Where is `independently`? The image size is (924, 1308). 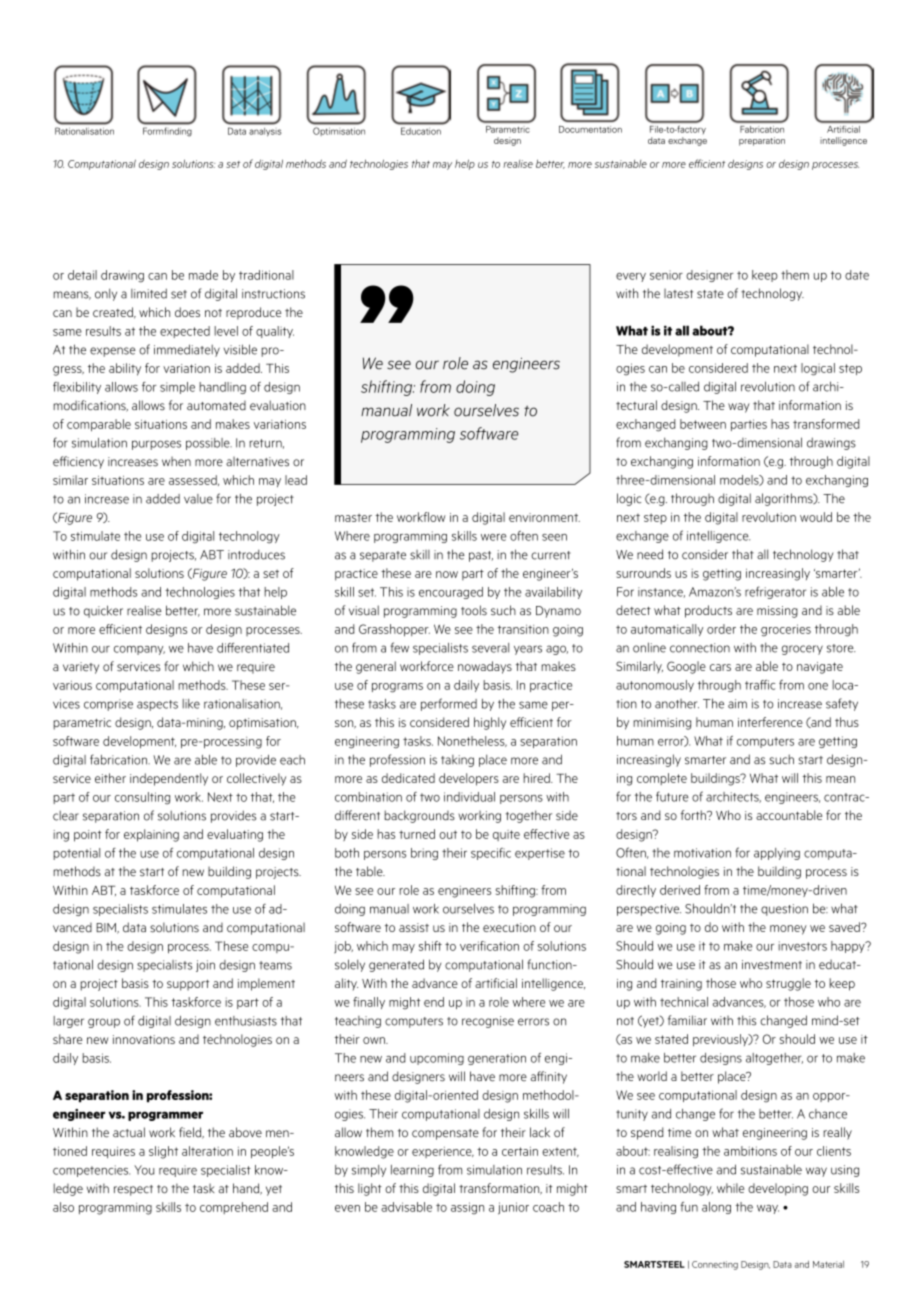
independently is located at coordinates (169, 779).
